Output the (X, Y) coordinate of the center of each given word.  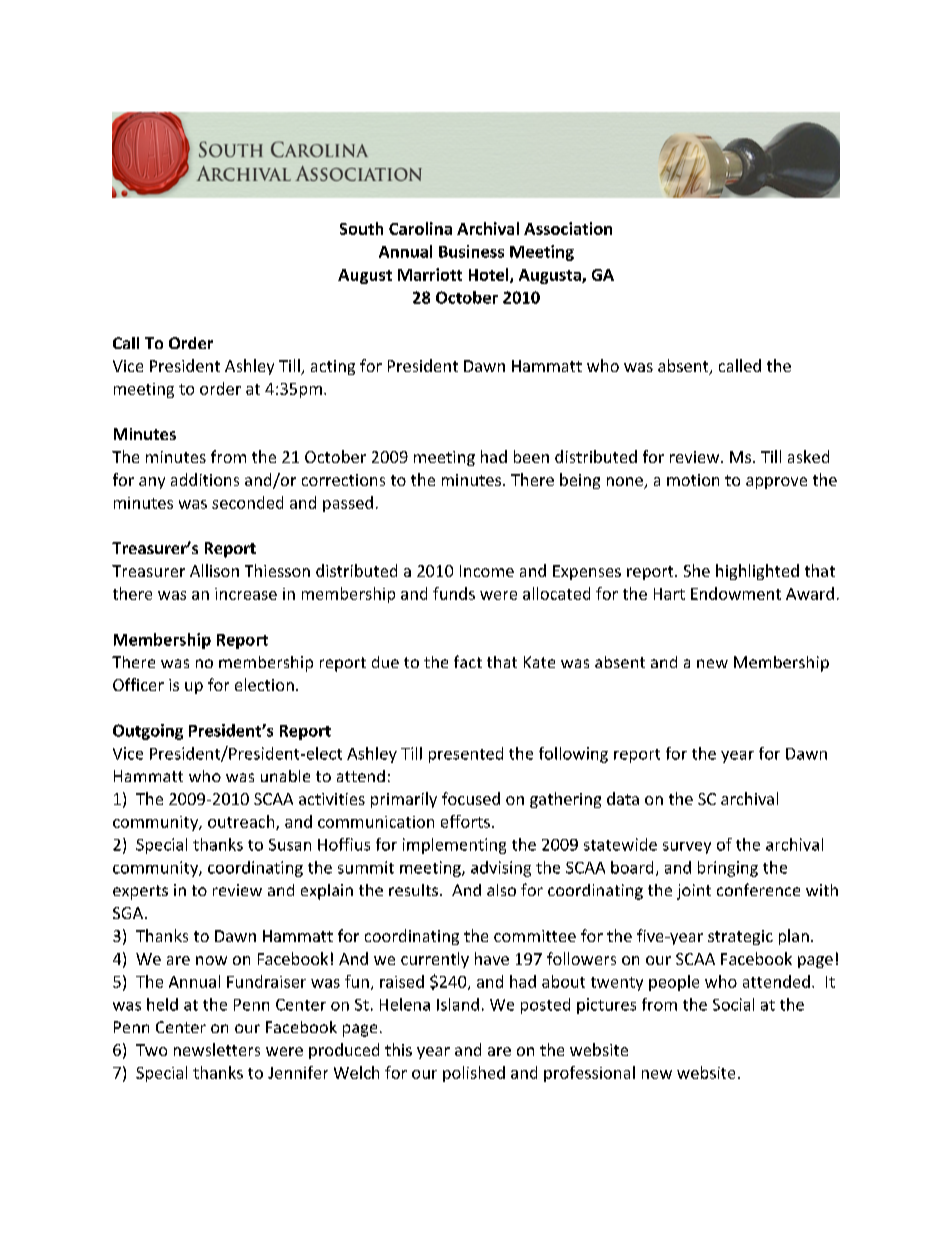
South (361, 228)
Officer (138, 684)
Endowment (736, 593)
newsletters (217, 1049)
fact (468, 661)
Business (471, 251)
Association (568, 228)
